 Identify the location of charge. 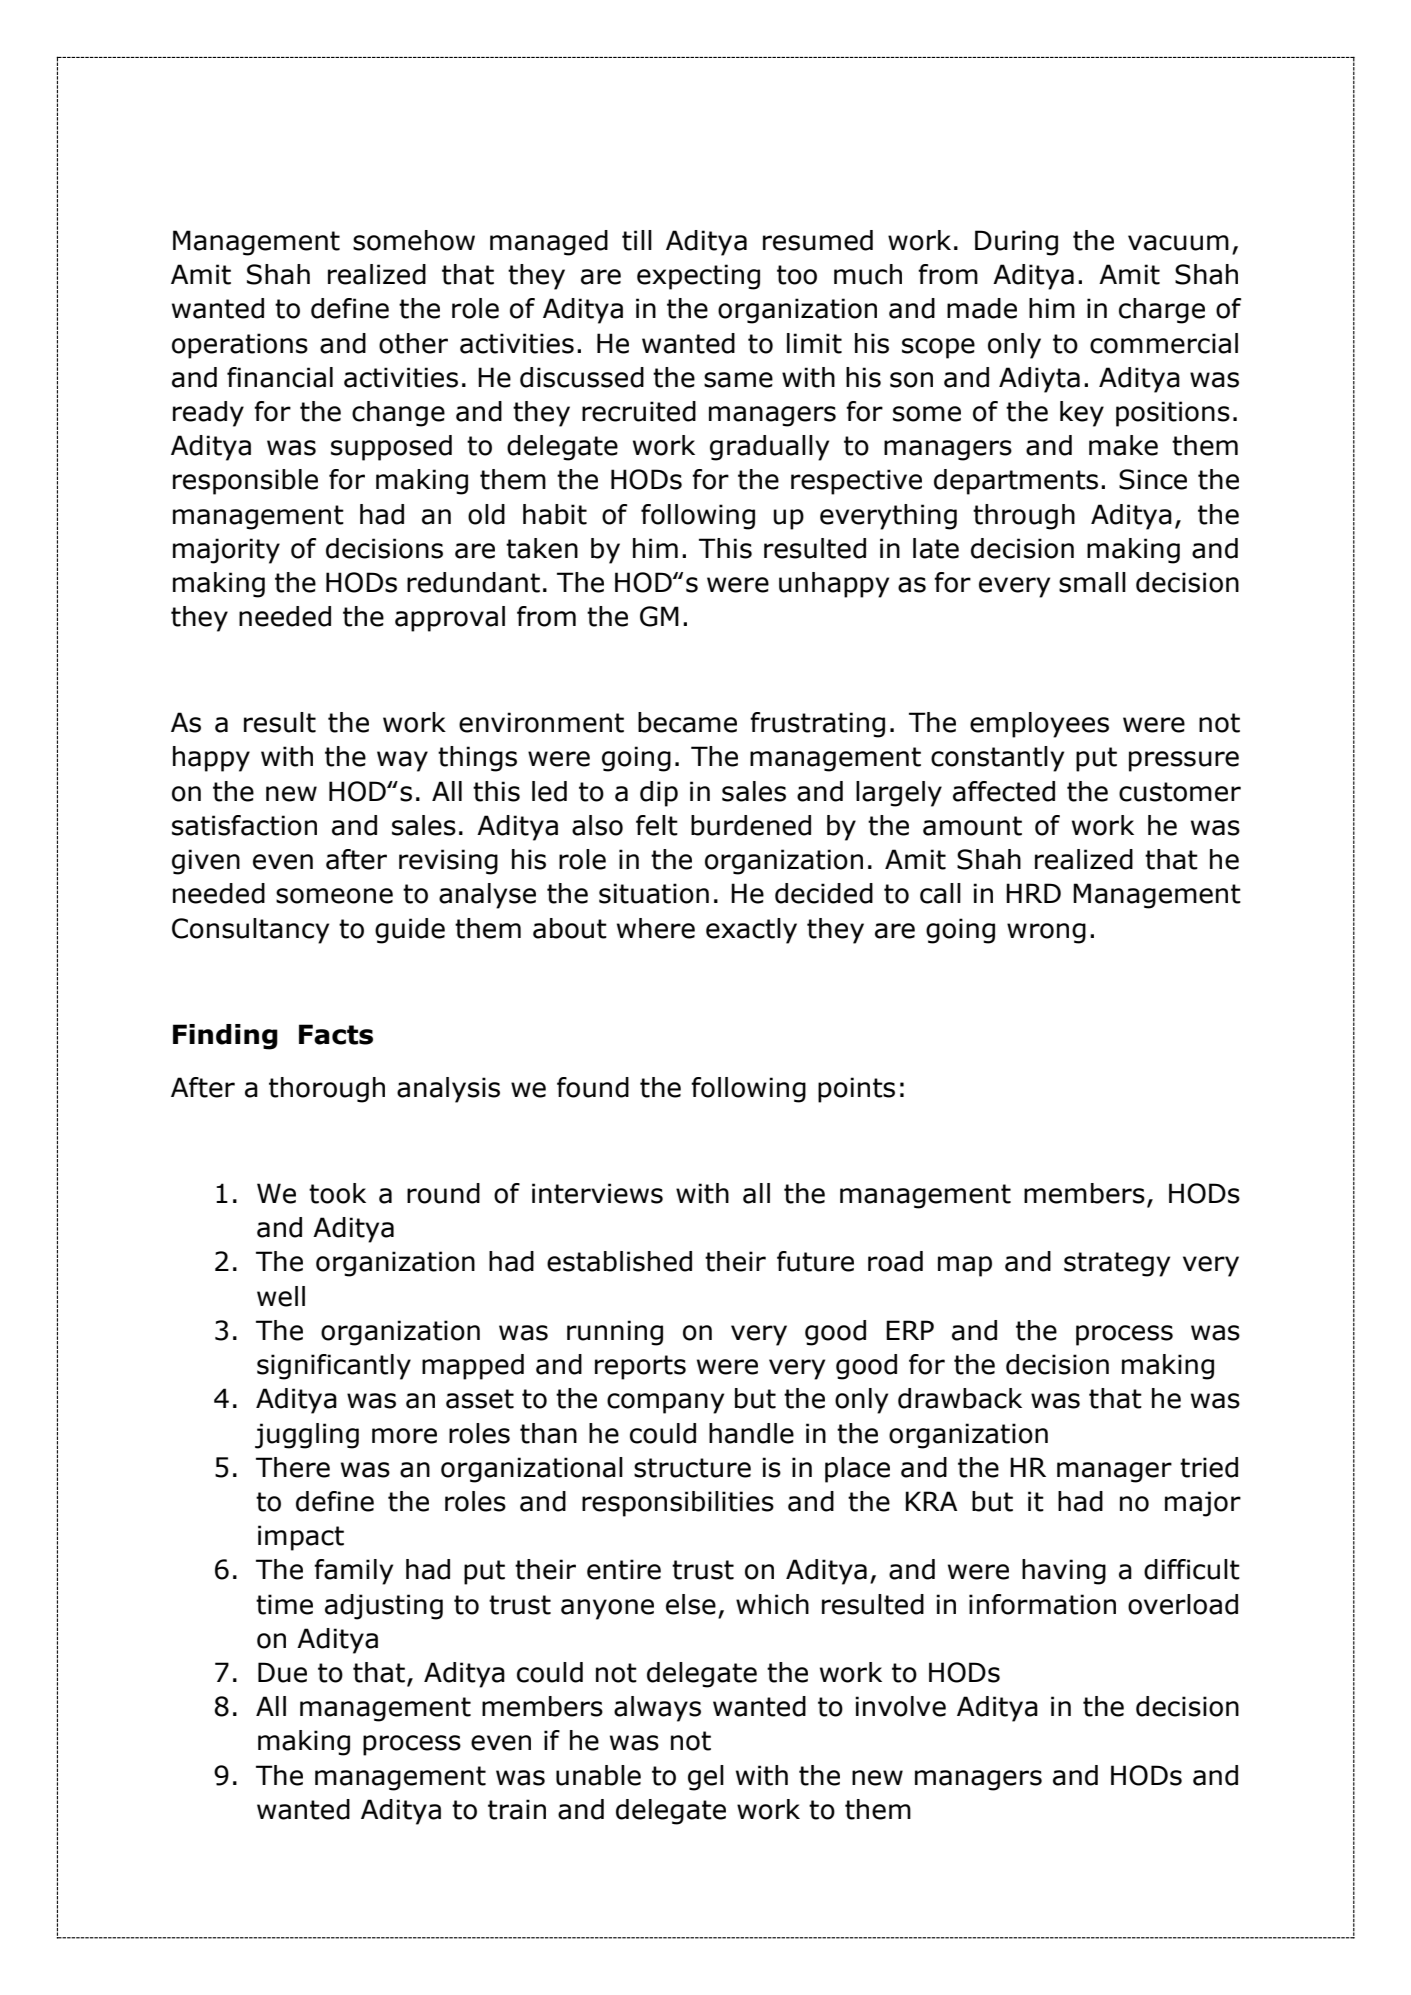
(1162, 311).
